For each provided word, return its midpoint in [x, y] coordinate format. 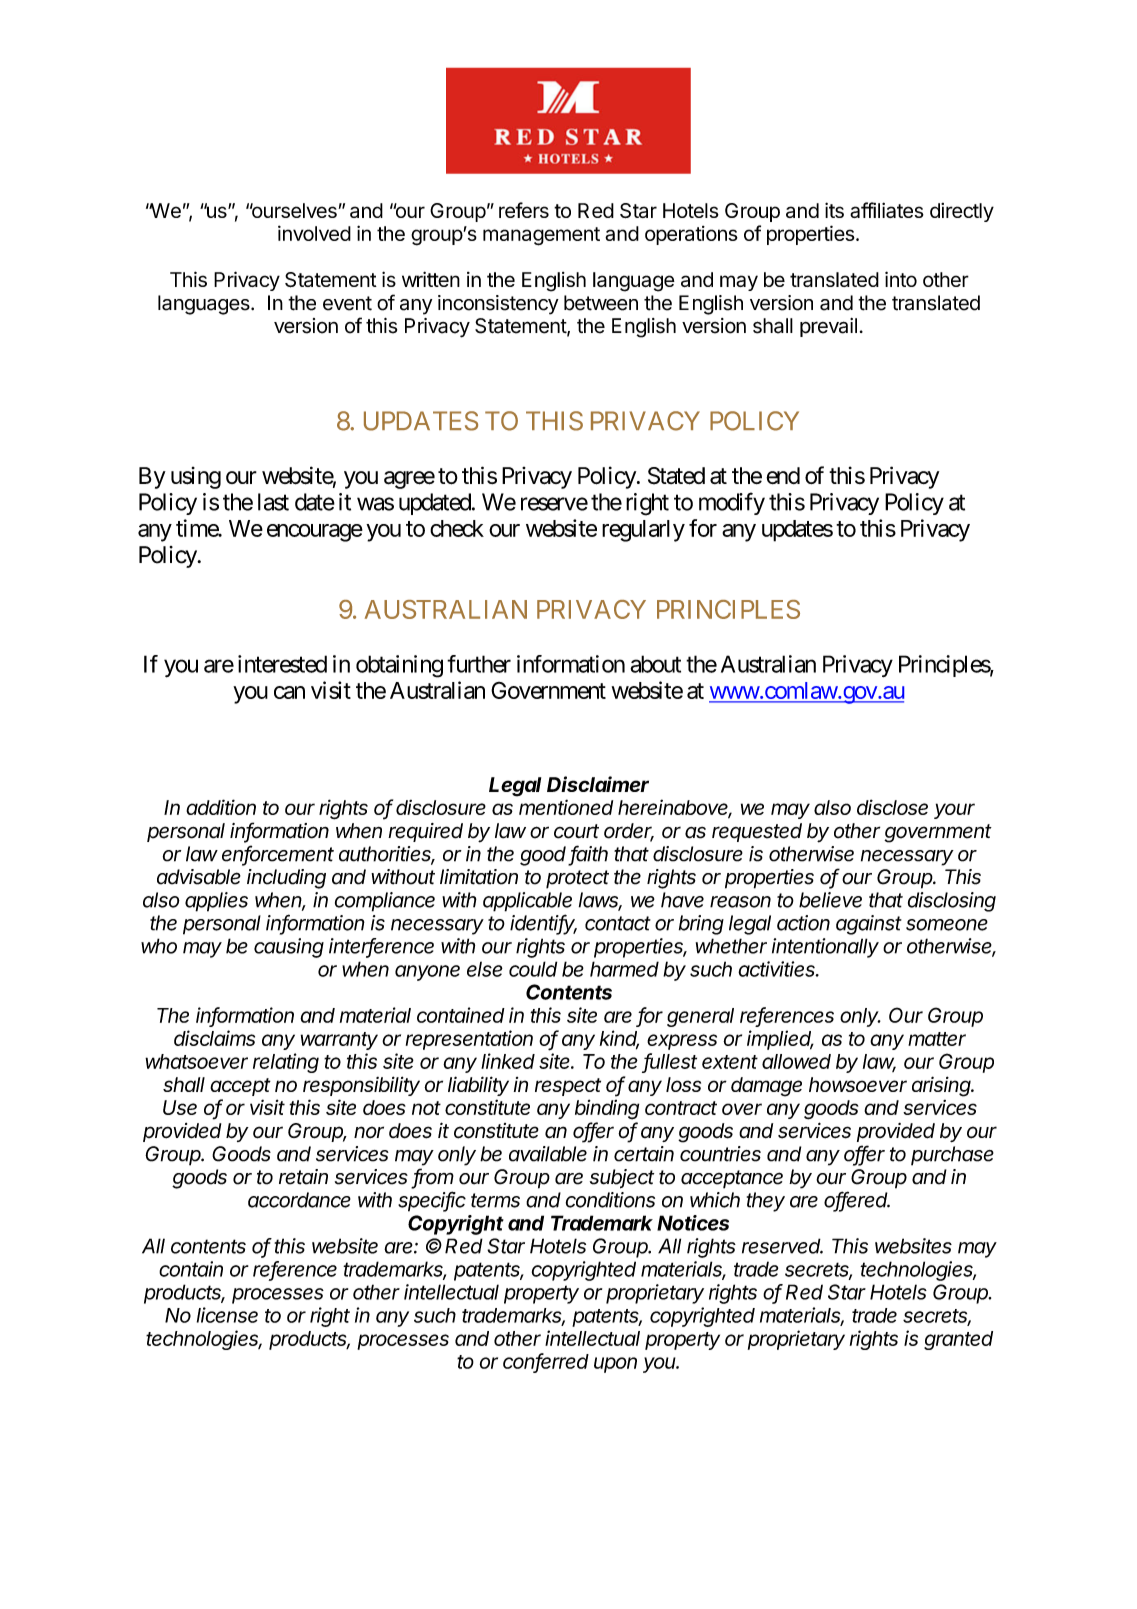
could [533, 969]
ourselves [293, 210]
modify [732, 503]
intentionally [825, 948]
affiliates [887, 210]
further [479, 664]
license [227, 1315]
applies [216, 902]
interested [282, 664]
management [541, 236]
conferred [546, 1362]
